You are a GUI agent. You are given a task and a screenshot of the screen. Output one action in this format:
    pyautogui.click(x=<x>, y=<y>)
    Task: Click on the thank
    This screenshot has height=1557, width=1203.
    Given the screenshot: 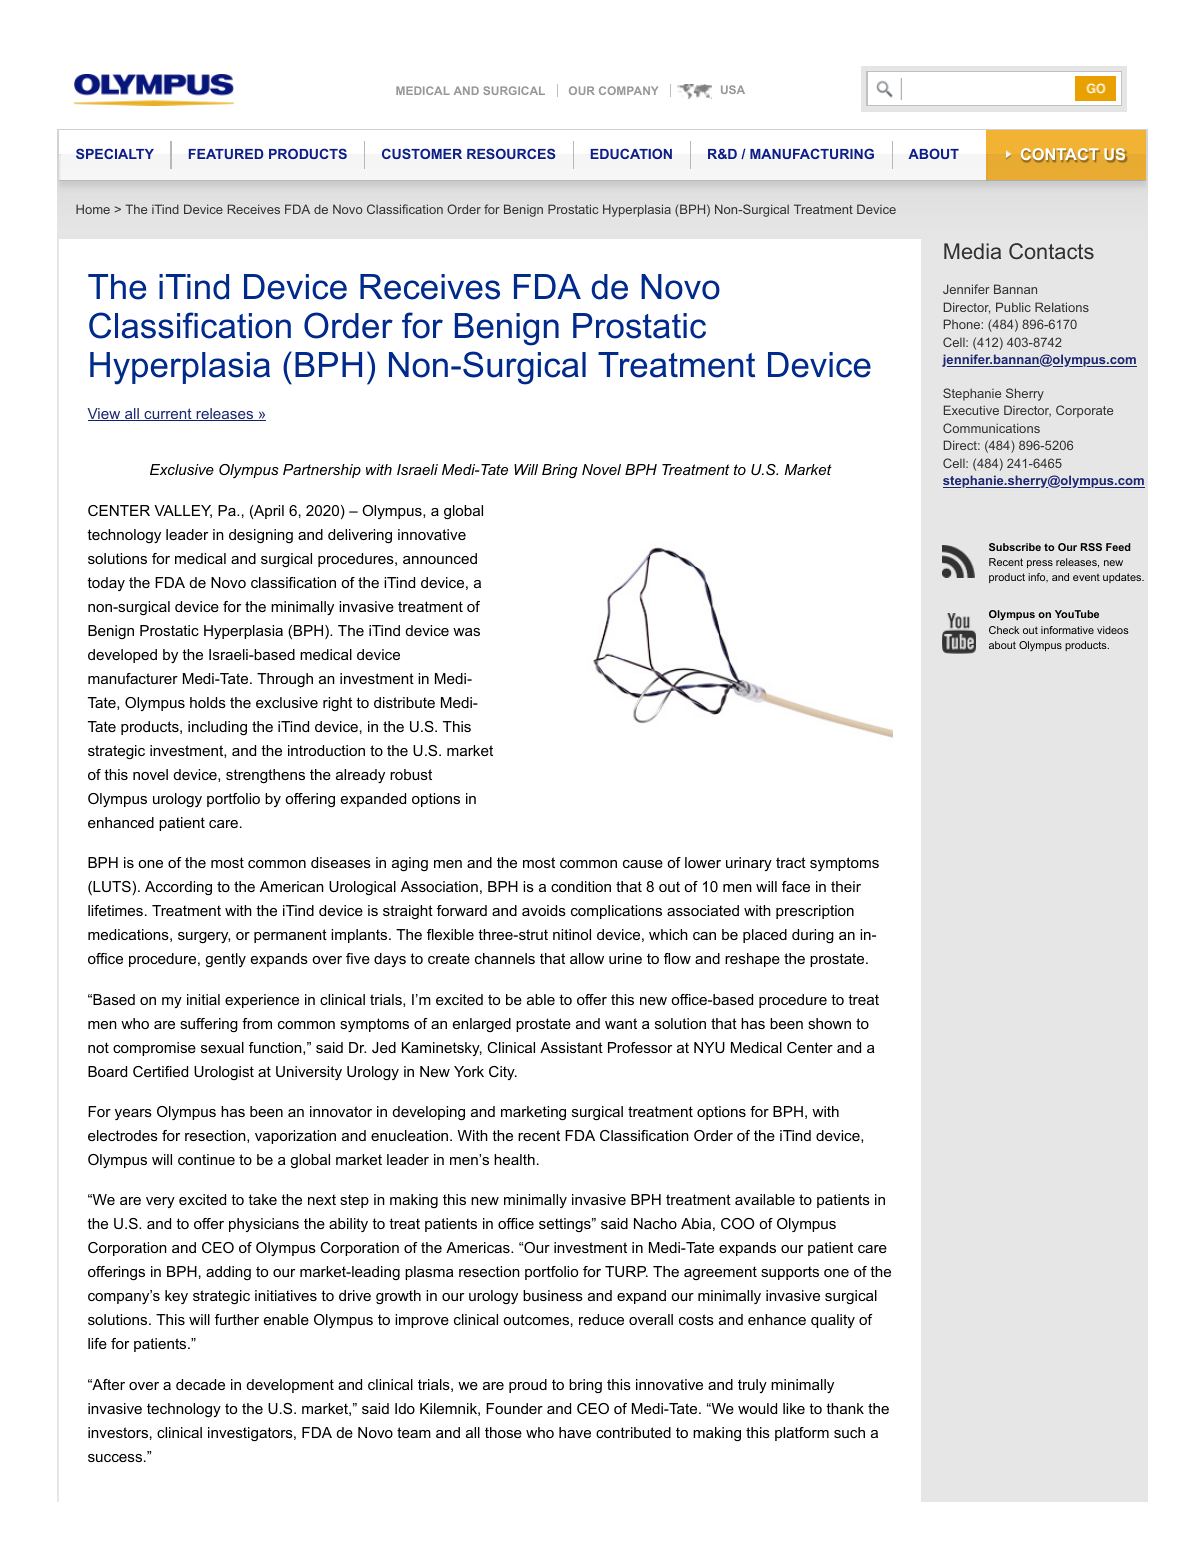 What is the action you would take?
    pyautogui.click(x=845, y=1408)
